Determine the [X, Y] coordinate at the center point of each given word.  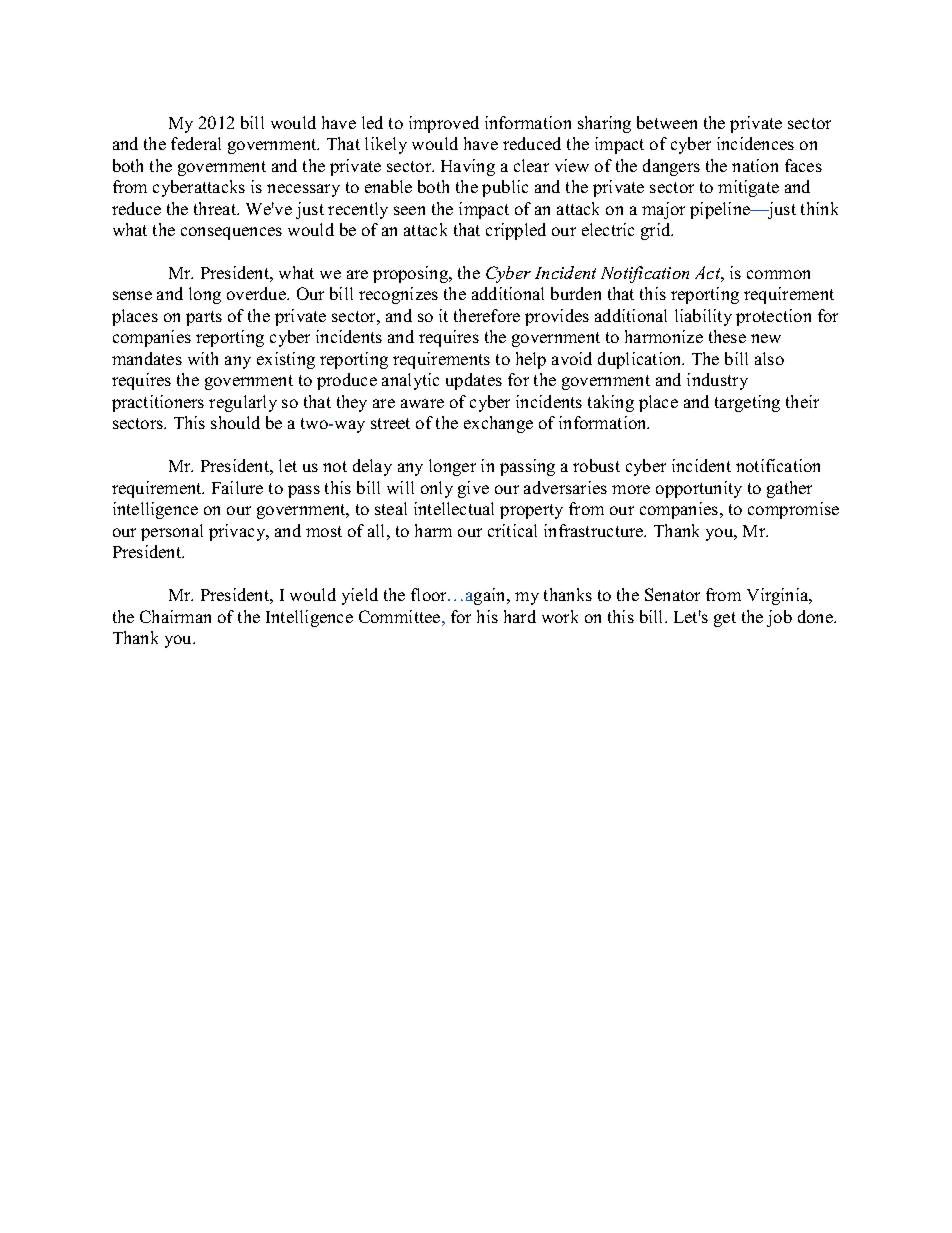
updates [474, 381]
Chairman [175, 616]
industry [717, 381]
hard [520, 616]
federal [196, 143]
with [203, 358]
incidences [755, 143]
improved [444, 124]
